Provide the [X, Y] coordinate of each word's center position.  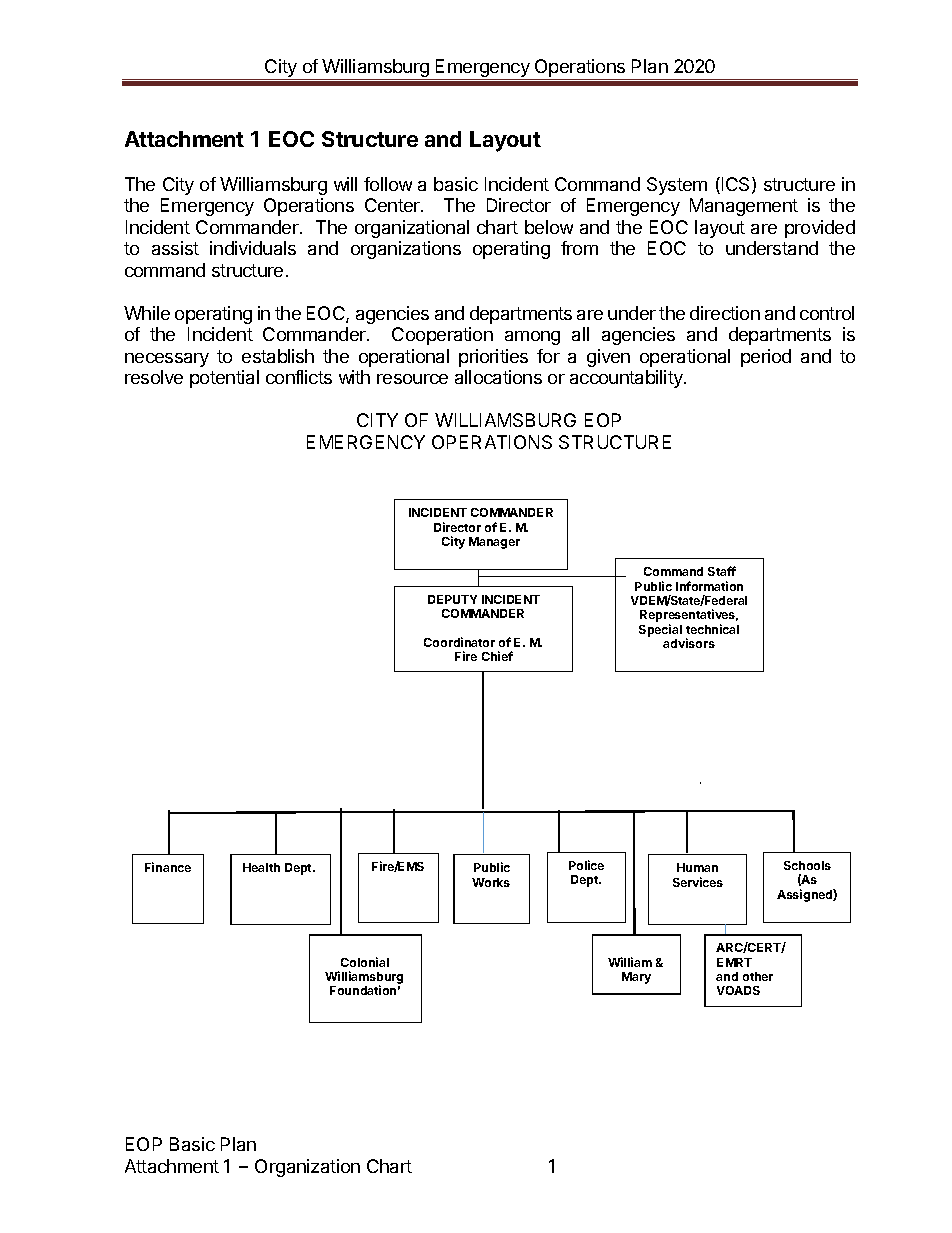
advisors [689, 643]
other [758, 976]
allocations [498, 377]
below [549, 227]
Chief [497, 656]
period [766, 358]
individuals [253, 248]
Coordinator [459, 642]
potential [224, 379]
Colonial [365, 962]
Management [744, 207]
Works [491, 882]
